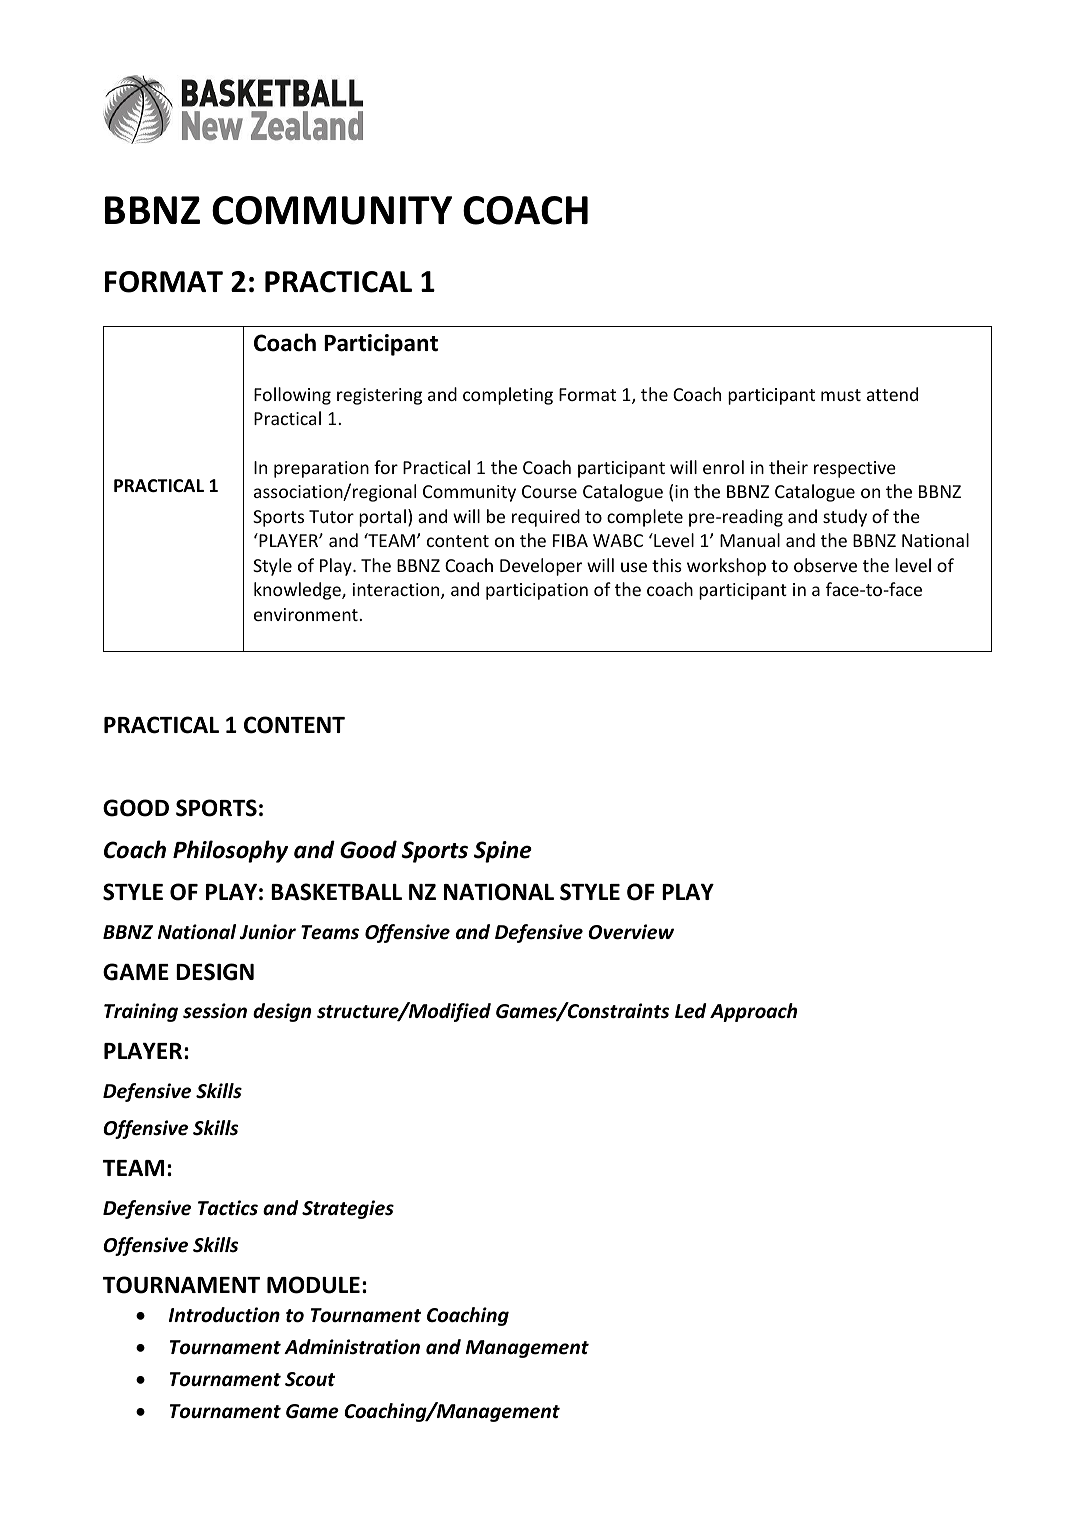  What do you see at coordinates (631, 932) in the screenshot?
I see `Overview` at bounding box center [631, 932].
